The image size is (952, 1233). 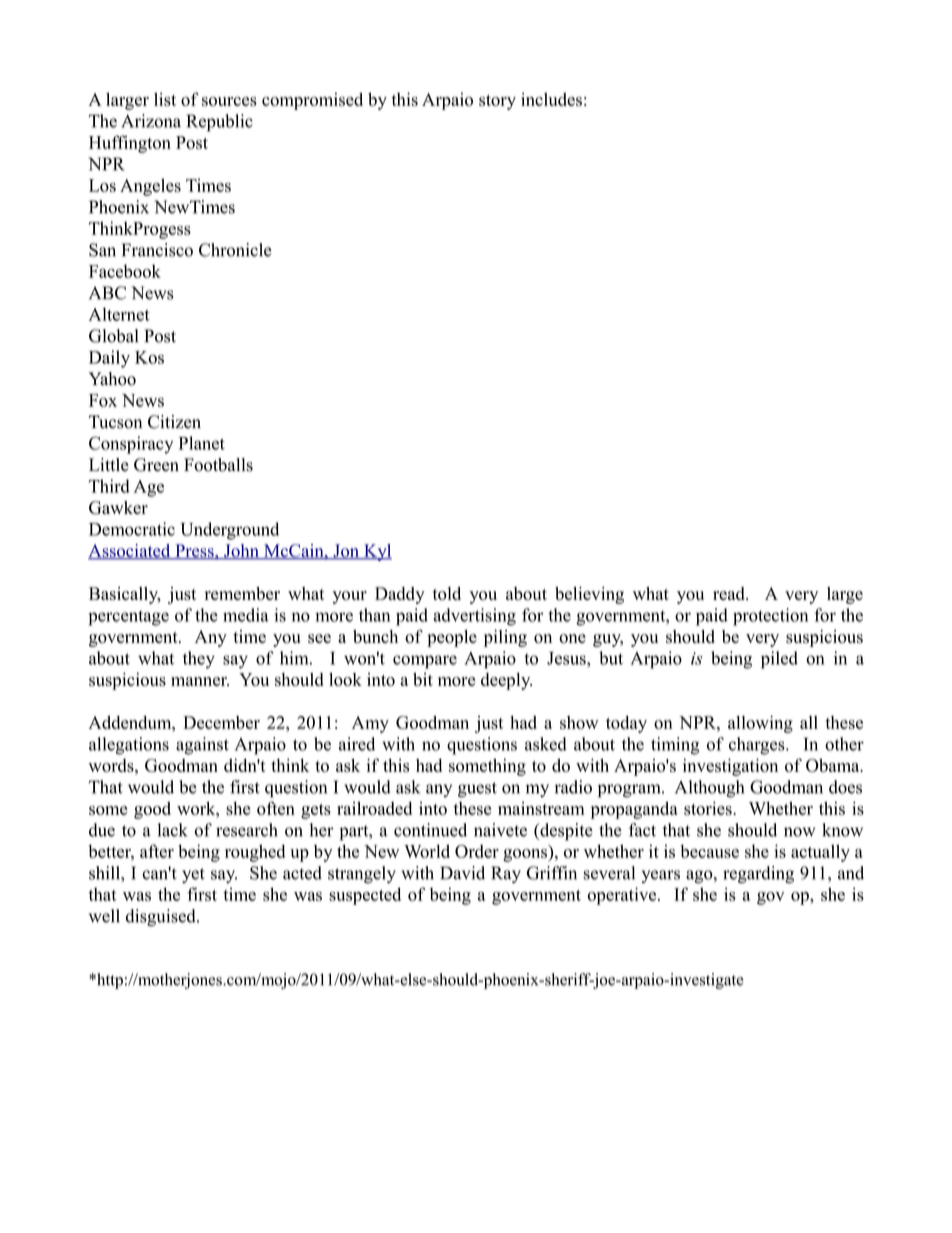 What do you see at coordinates (730, 593) in the screenshot?
I see `read` at bounding box center [730, 593].
